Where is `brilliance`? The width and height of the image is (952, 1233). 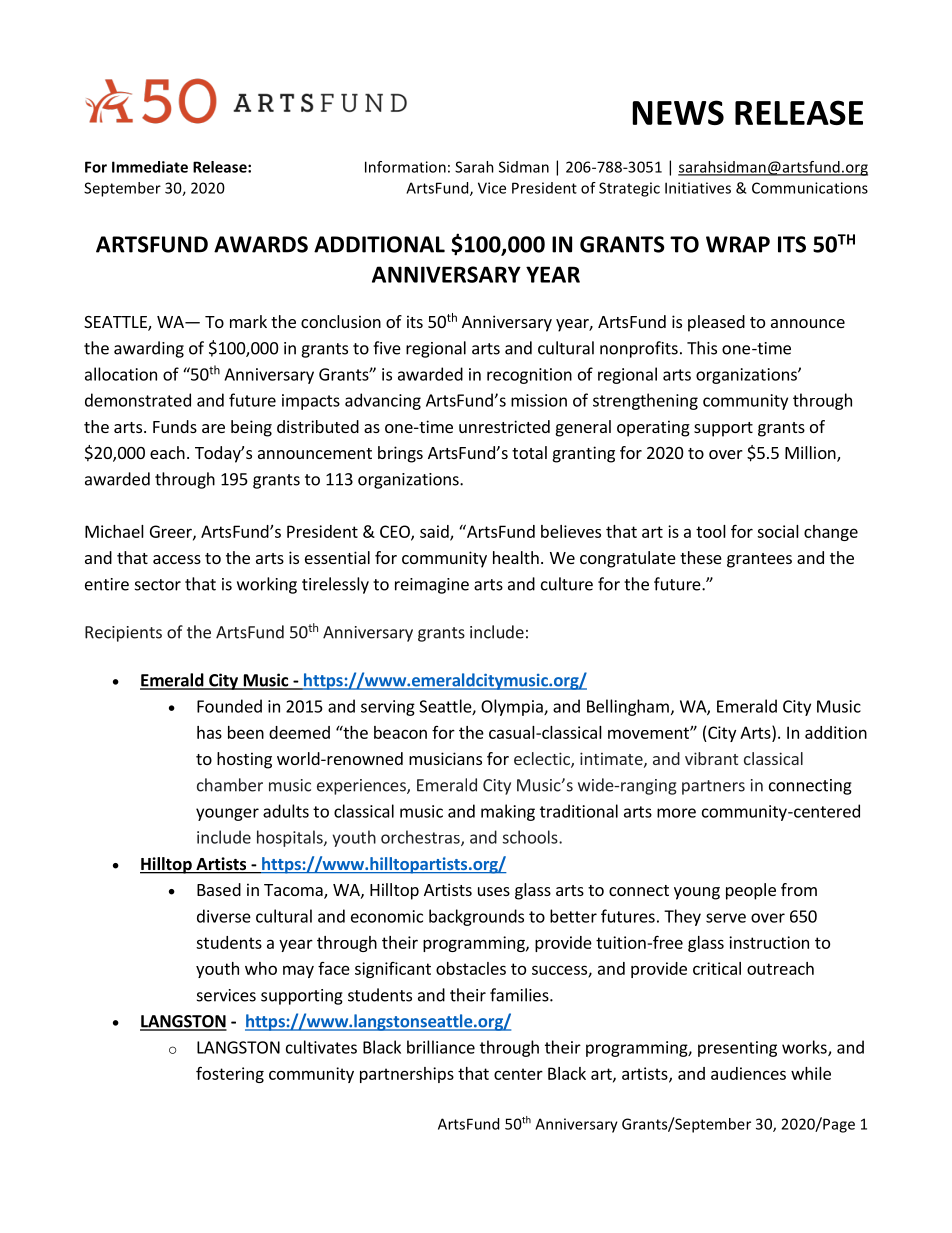
brilliance is located at coordinates (441, 1047).
